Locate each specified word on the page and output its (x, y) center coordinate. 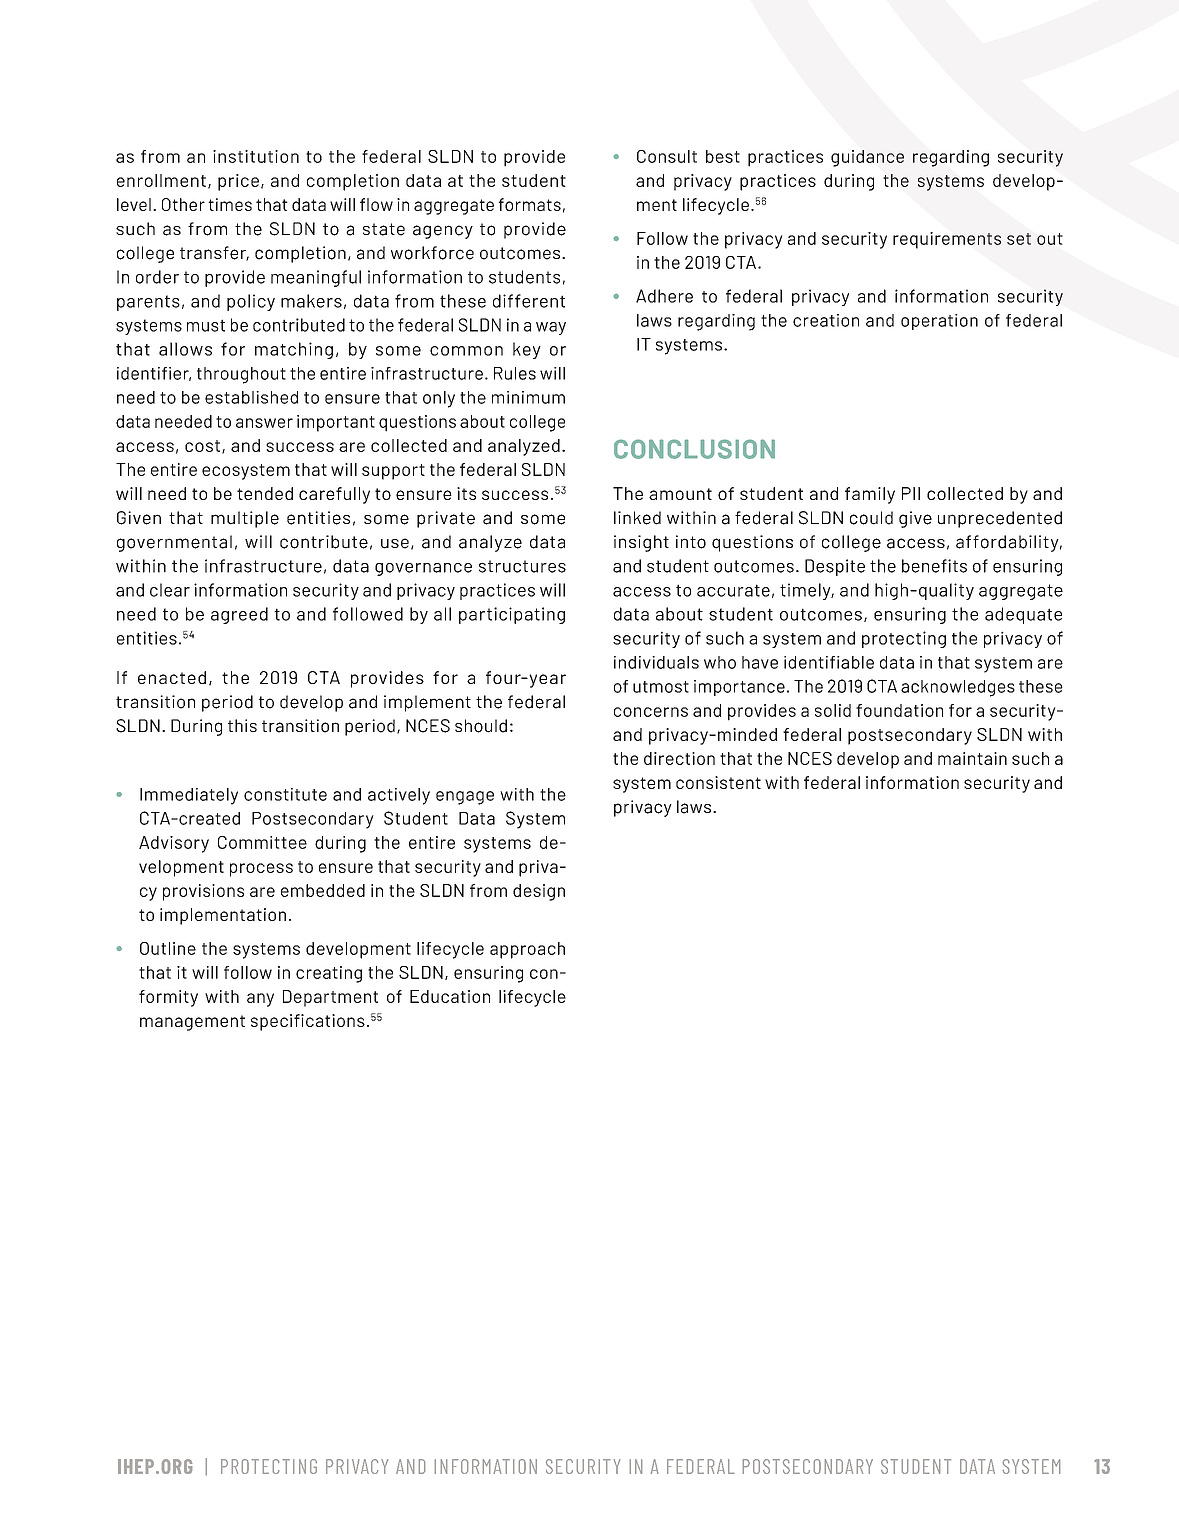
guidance (867, 158)
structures (522, 566)
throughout (241, 375)
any (260, 1000)
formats (529, 204)
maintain (972, 758)
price (238, 182)
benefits (934, 566)
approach (527, 950)
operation (939, 322)
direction (679, 758)
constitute (285, 794)
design (539, 892)
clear (170, 590)
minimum (528, 397)
